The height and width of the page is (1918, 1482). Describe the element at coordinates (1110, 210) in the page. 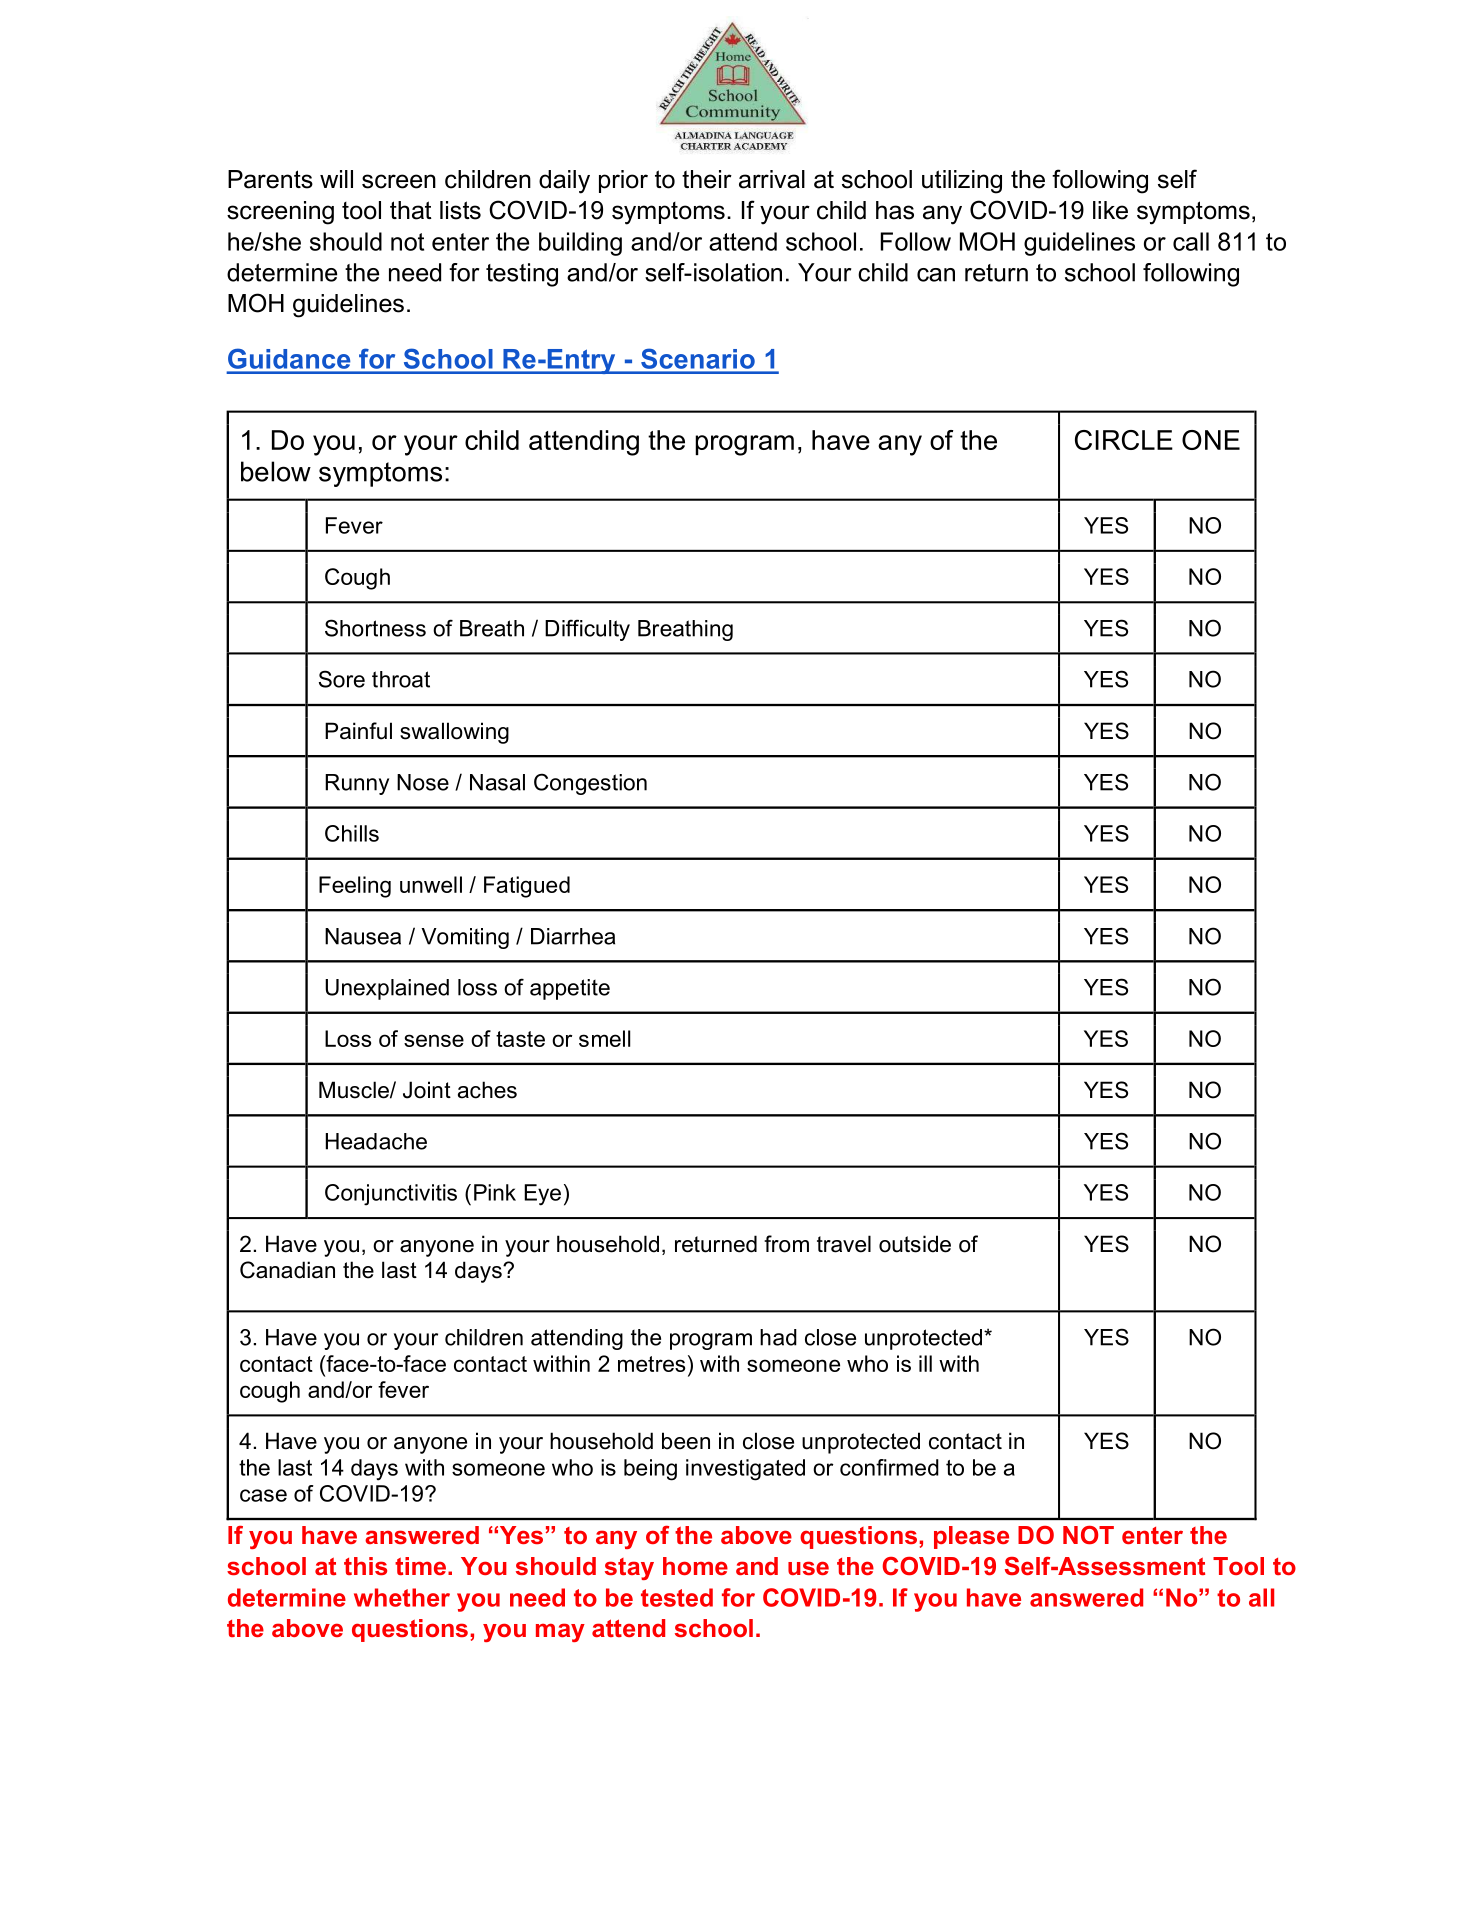

I see `like` at that location.
